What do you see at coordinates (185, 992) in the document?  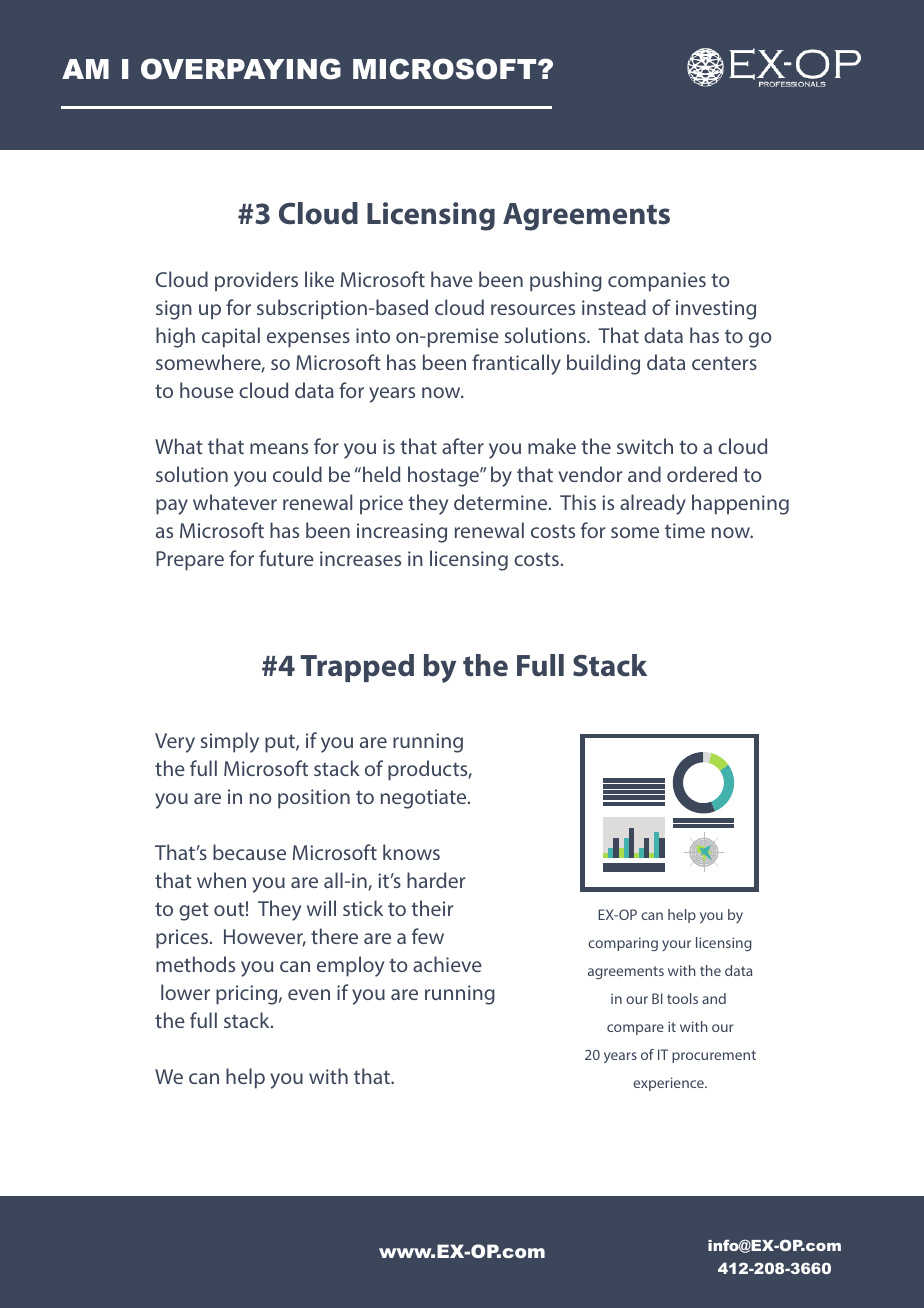 I see `lower` at bounding box center [185, 992].
